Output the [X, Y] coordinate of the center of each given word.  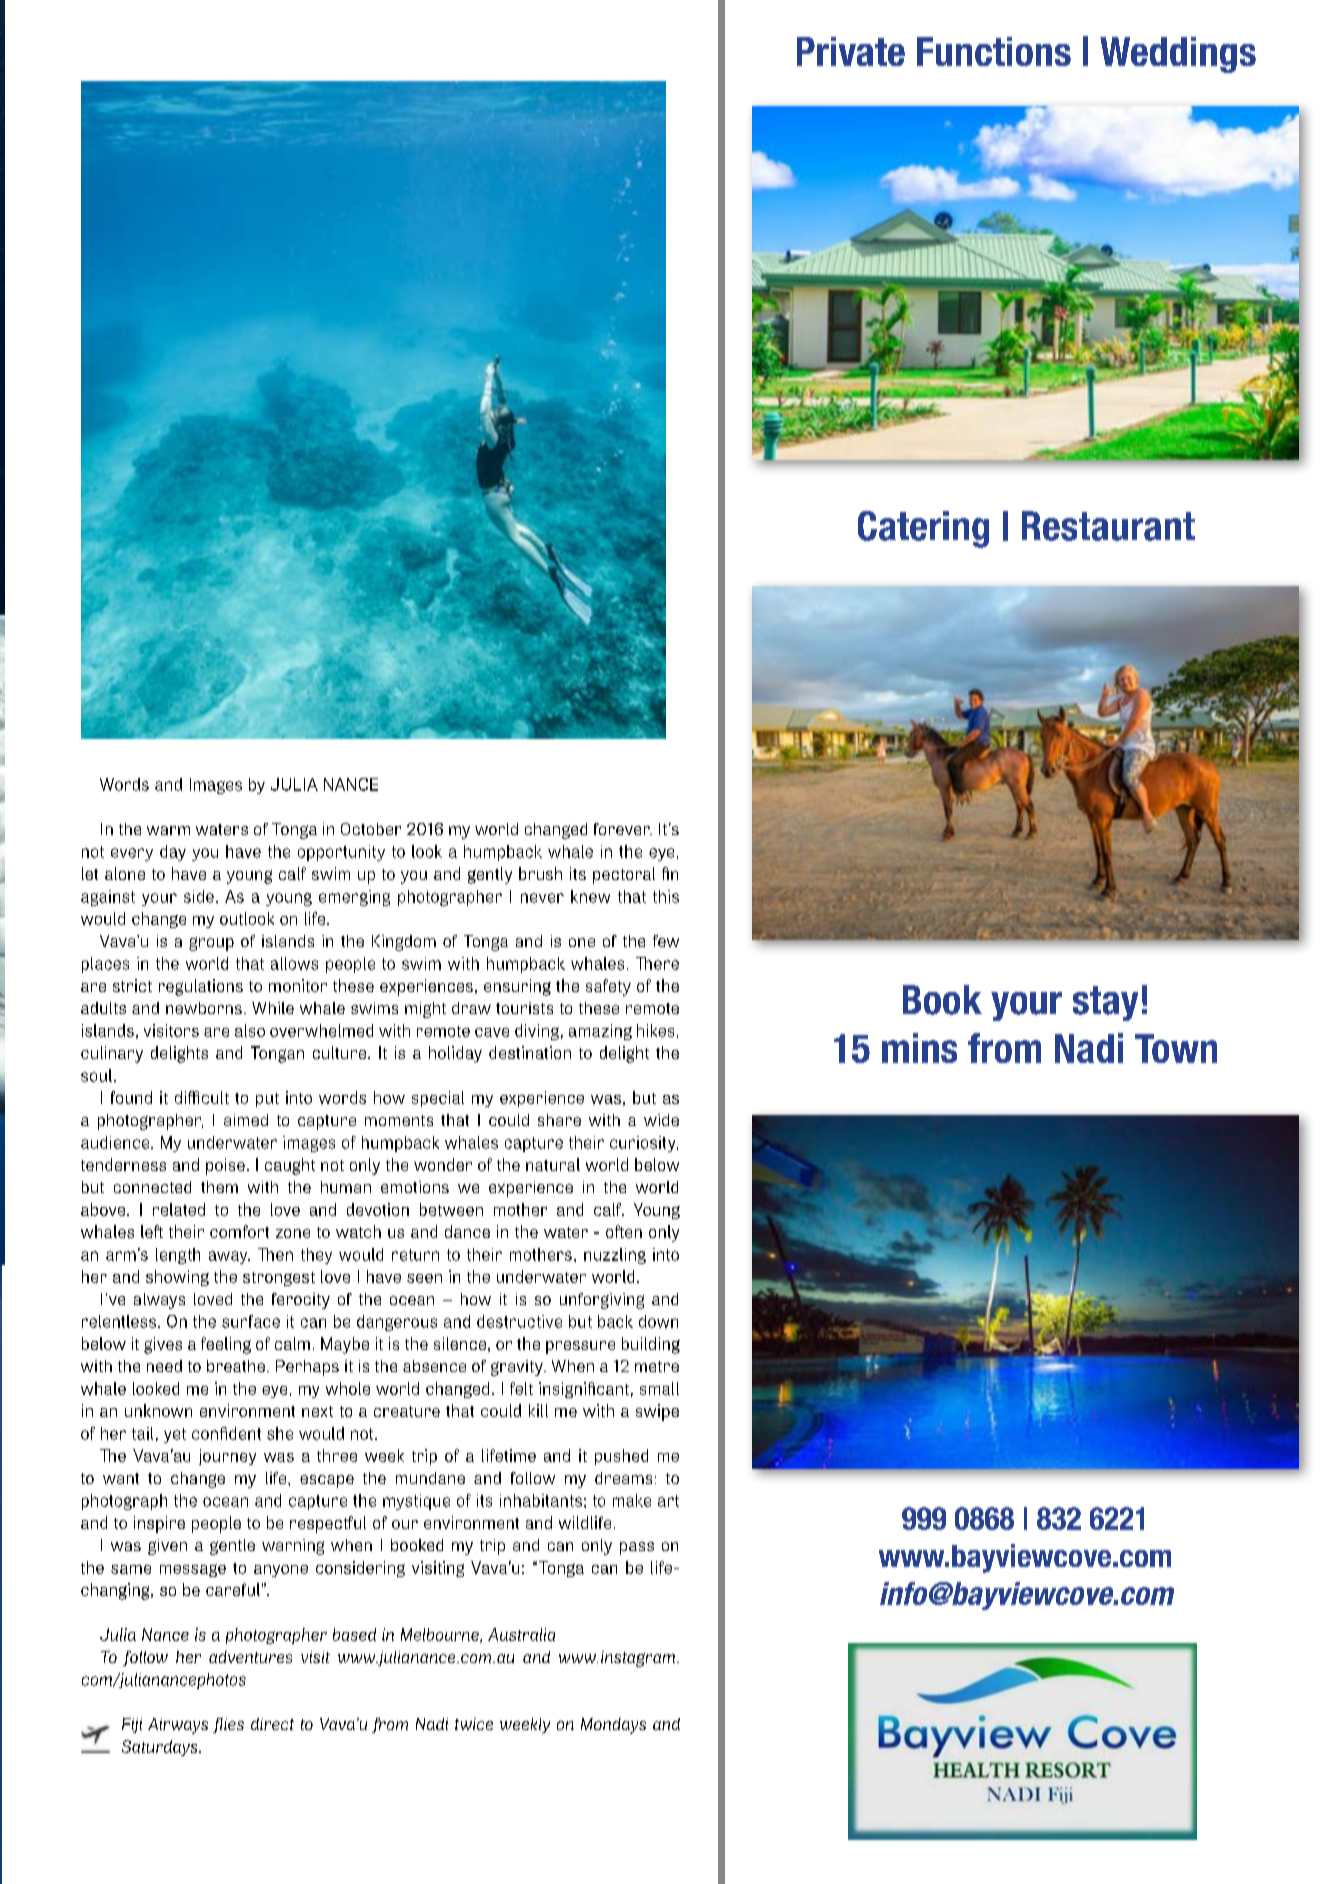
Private [851, 51]
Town [1176, 1048]
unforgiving [602, 1301]
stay [1105, 1003]
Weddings [1178, 55]
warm [168, 830]
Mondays [613, 1726]
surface [251, 1321]
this [666, 896]
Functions [994, 51]
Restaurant [1108, 526]
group [211, 944]
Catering [923, 529]
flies [228, 1725]
